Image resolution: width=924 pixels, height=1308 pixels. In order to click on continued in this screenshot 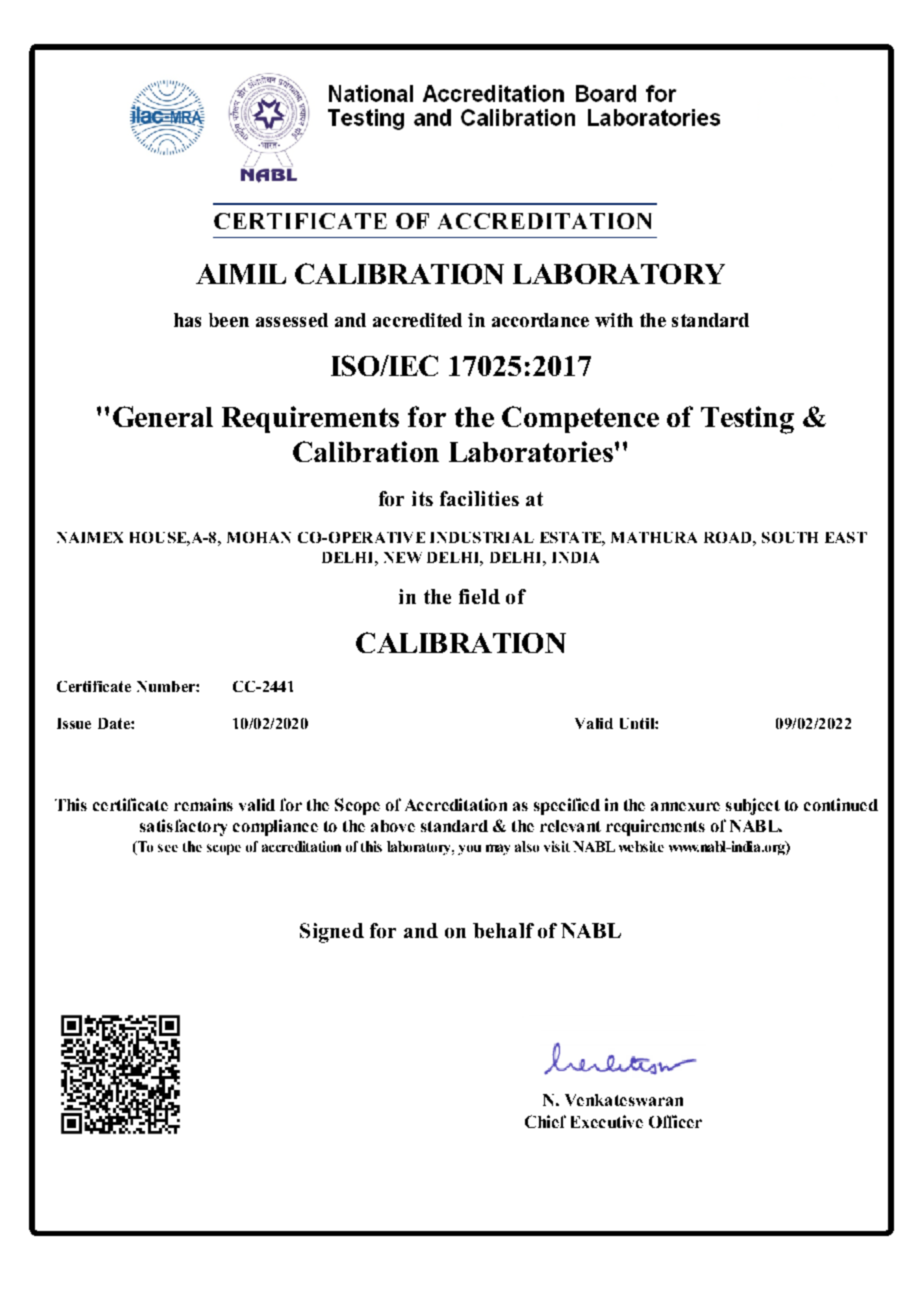, I will do `click(841, 804)`.
